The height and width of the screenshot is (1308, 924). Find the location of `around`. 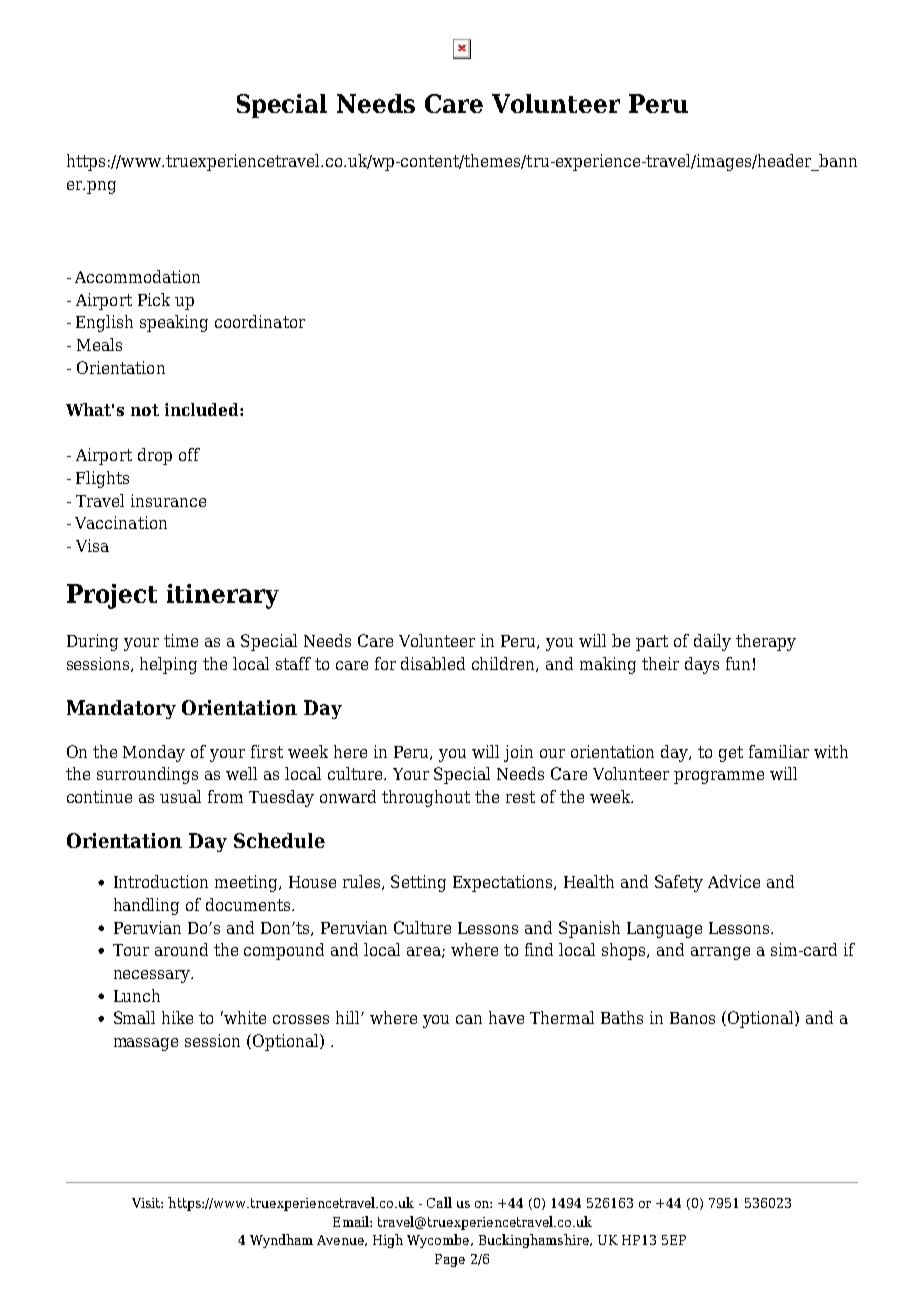

around is located at coordinates (181, 949).
